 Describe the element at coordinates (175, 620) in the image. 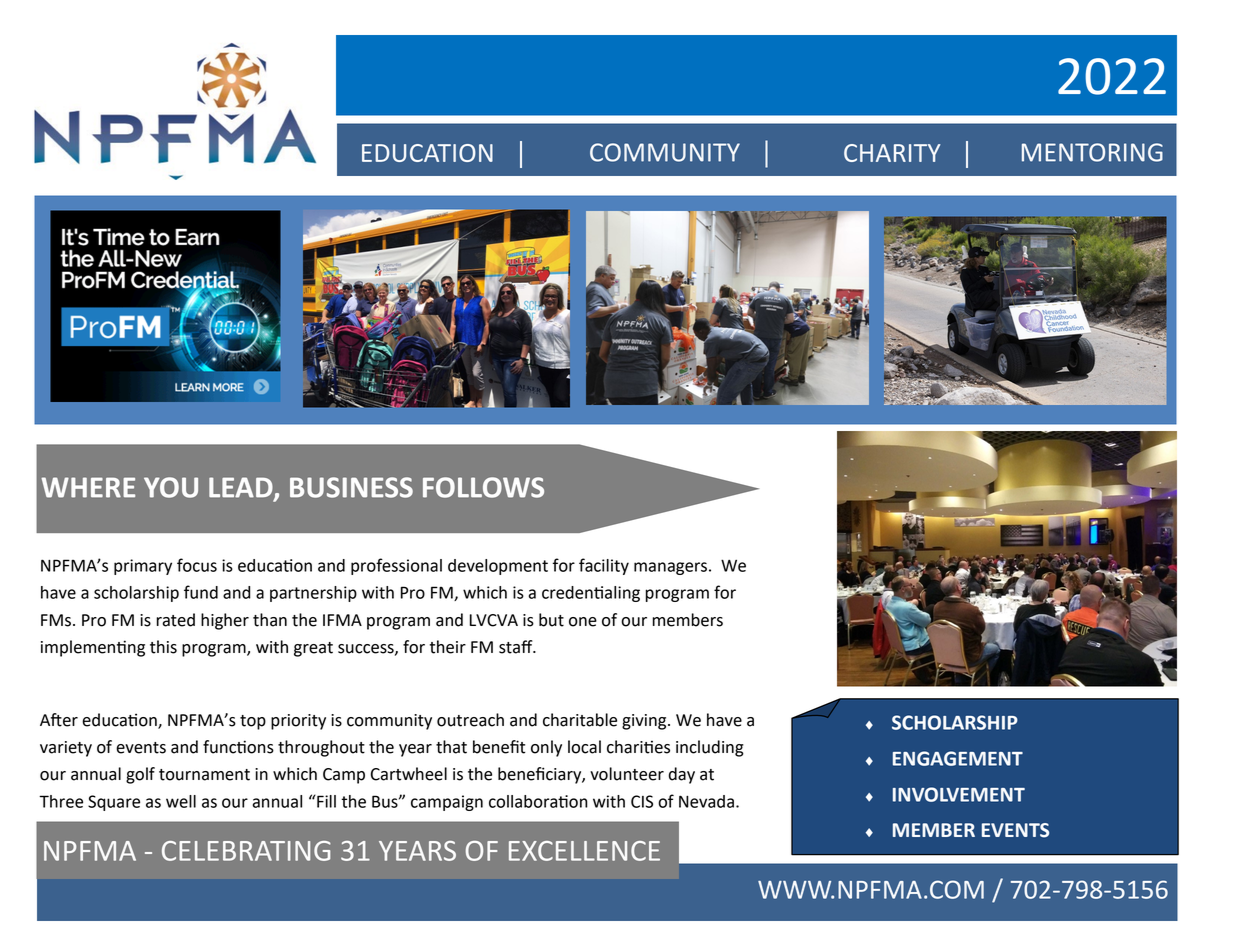

I see `rated` at that location.
